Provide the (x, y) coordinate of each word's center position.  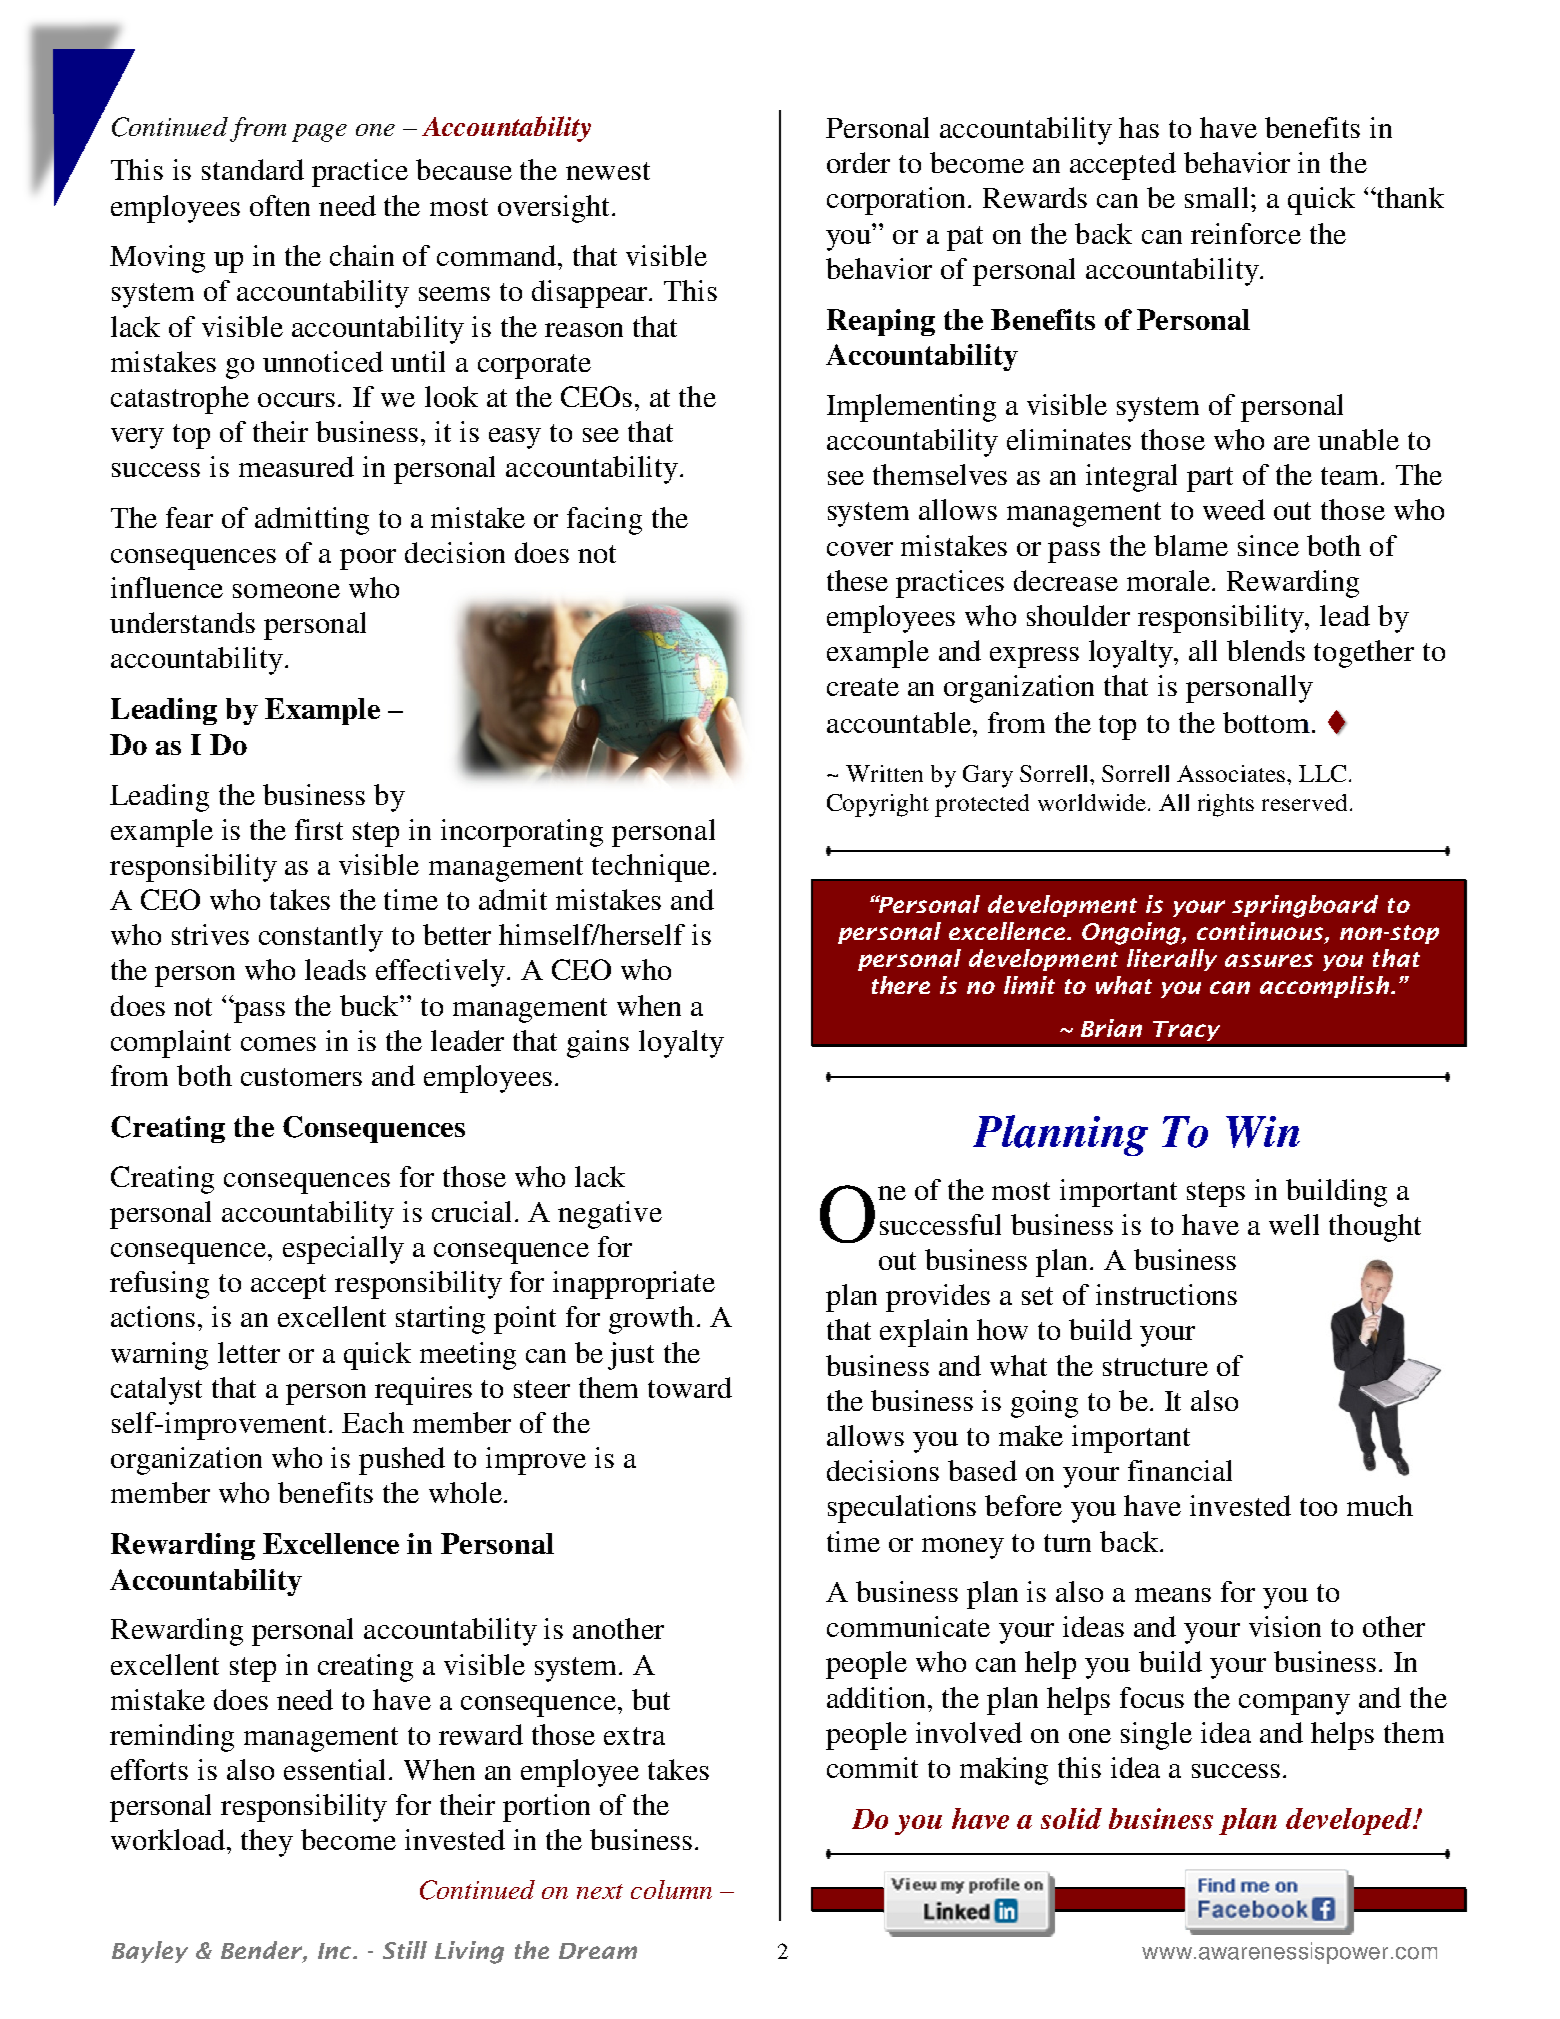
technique (651, 868)
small (1218, 197)
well (1294, 1224)
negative (610, 1215)
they (267, 1843)
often (280, 205)
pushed (402, 1461)
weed (1234, 509)
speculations (902, 1509)
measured (296, 466)
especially (343, 1250)
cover (860, 549)
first (319, 829)
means (1173, 1595)
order (858, 162)
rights (1226, 805)
